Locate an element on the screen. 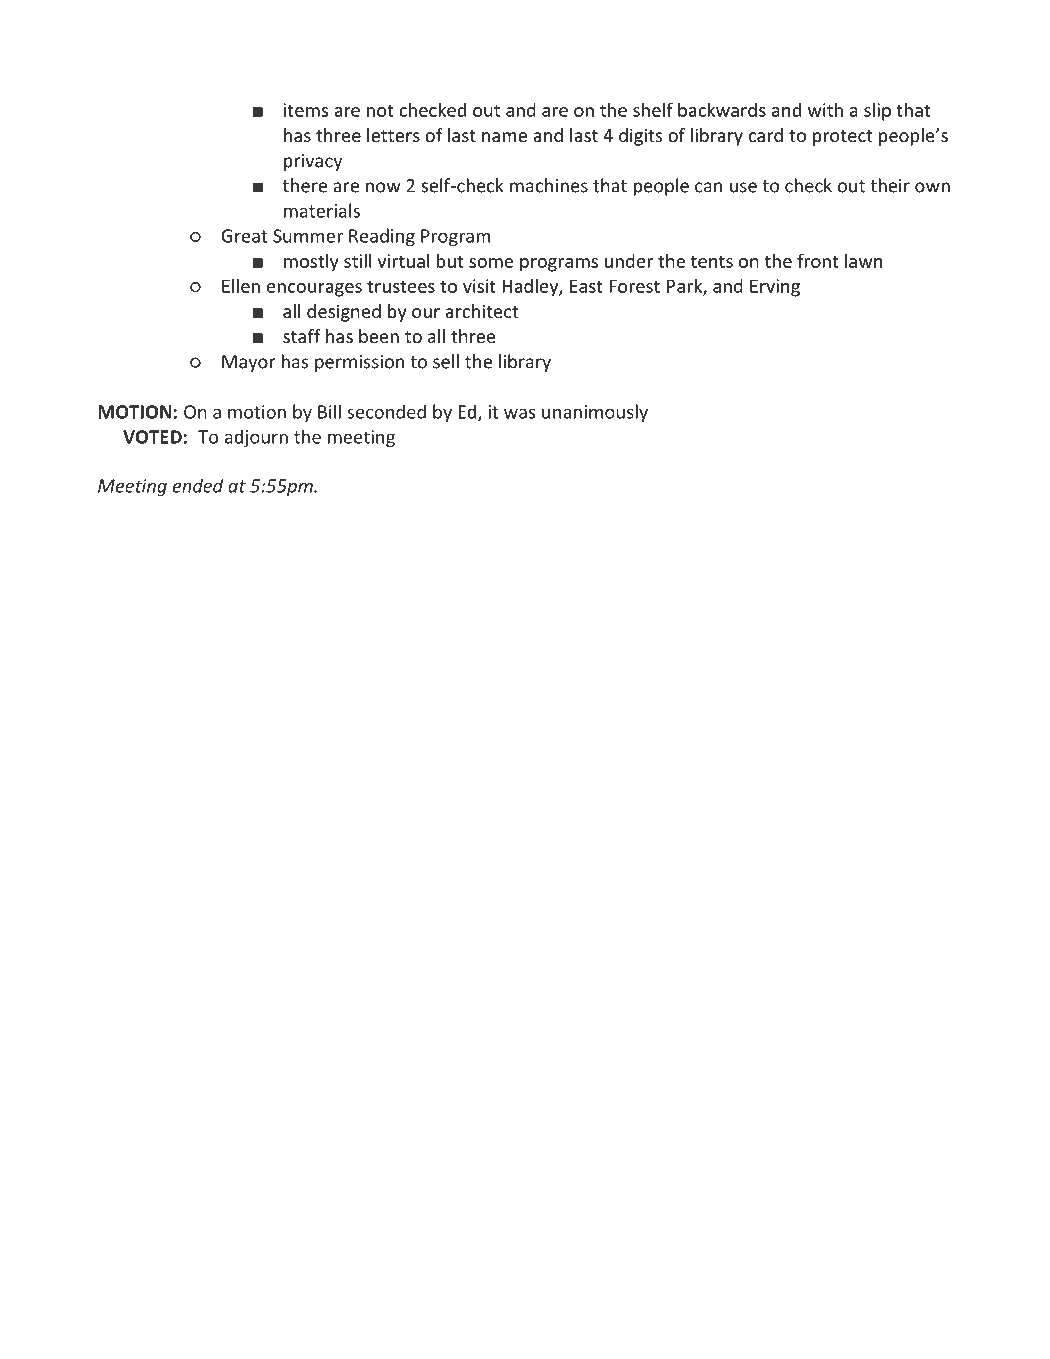  name is located at coordinates (504, 137).
